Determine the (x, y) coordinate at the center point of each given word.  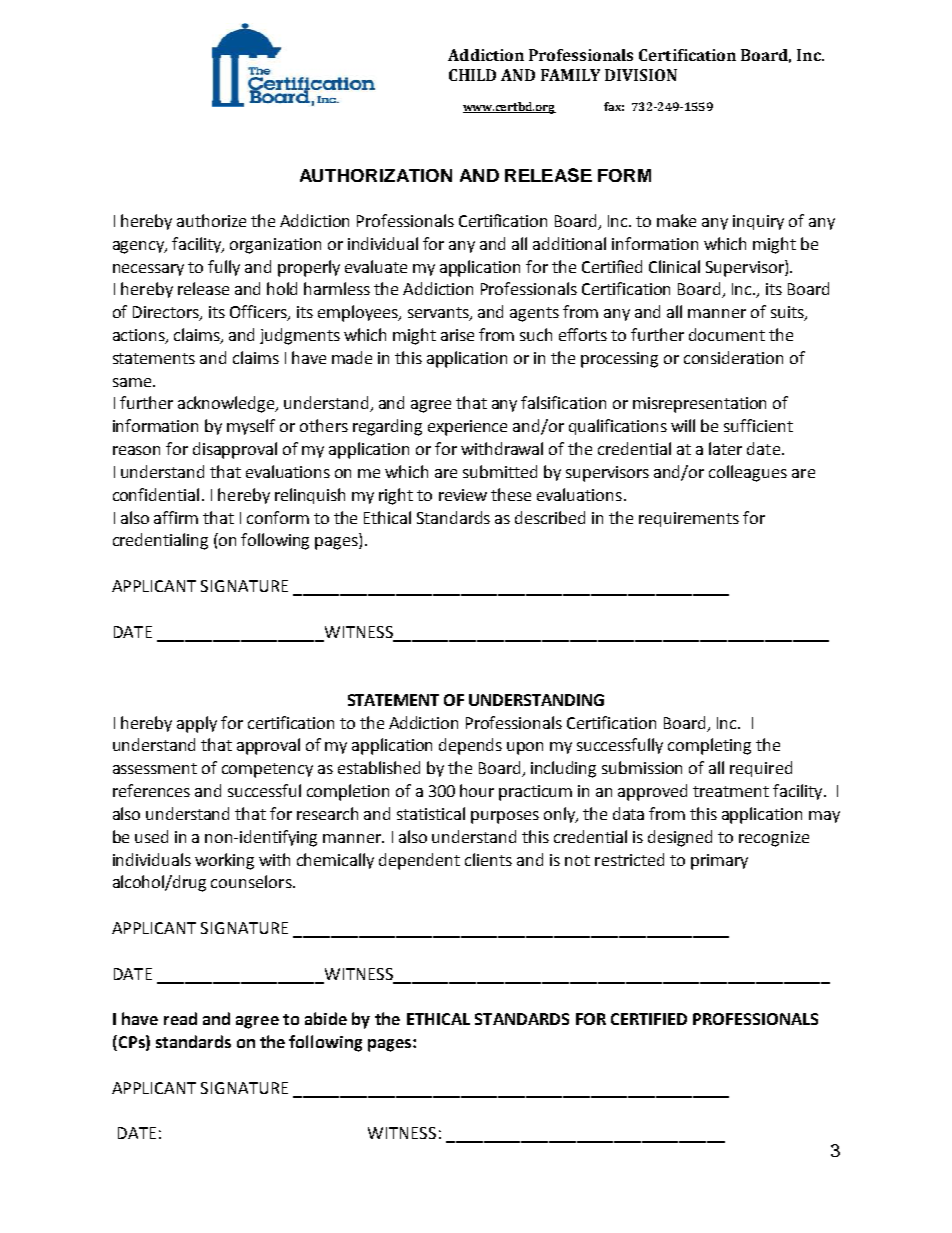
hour (477, 790)
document (727, 334)
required (761, 769)
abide (326, 1018)
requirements (689, 519)
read (180, 1018)
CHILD (472, 75)
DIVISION (641, 75)
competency (267, 770)
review (463, 495)
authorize (211, 220)
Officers (259, 313)
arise (457, 335)
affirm (176, 517)
